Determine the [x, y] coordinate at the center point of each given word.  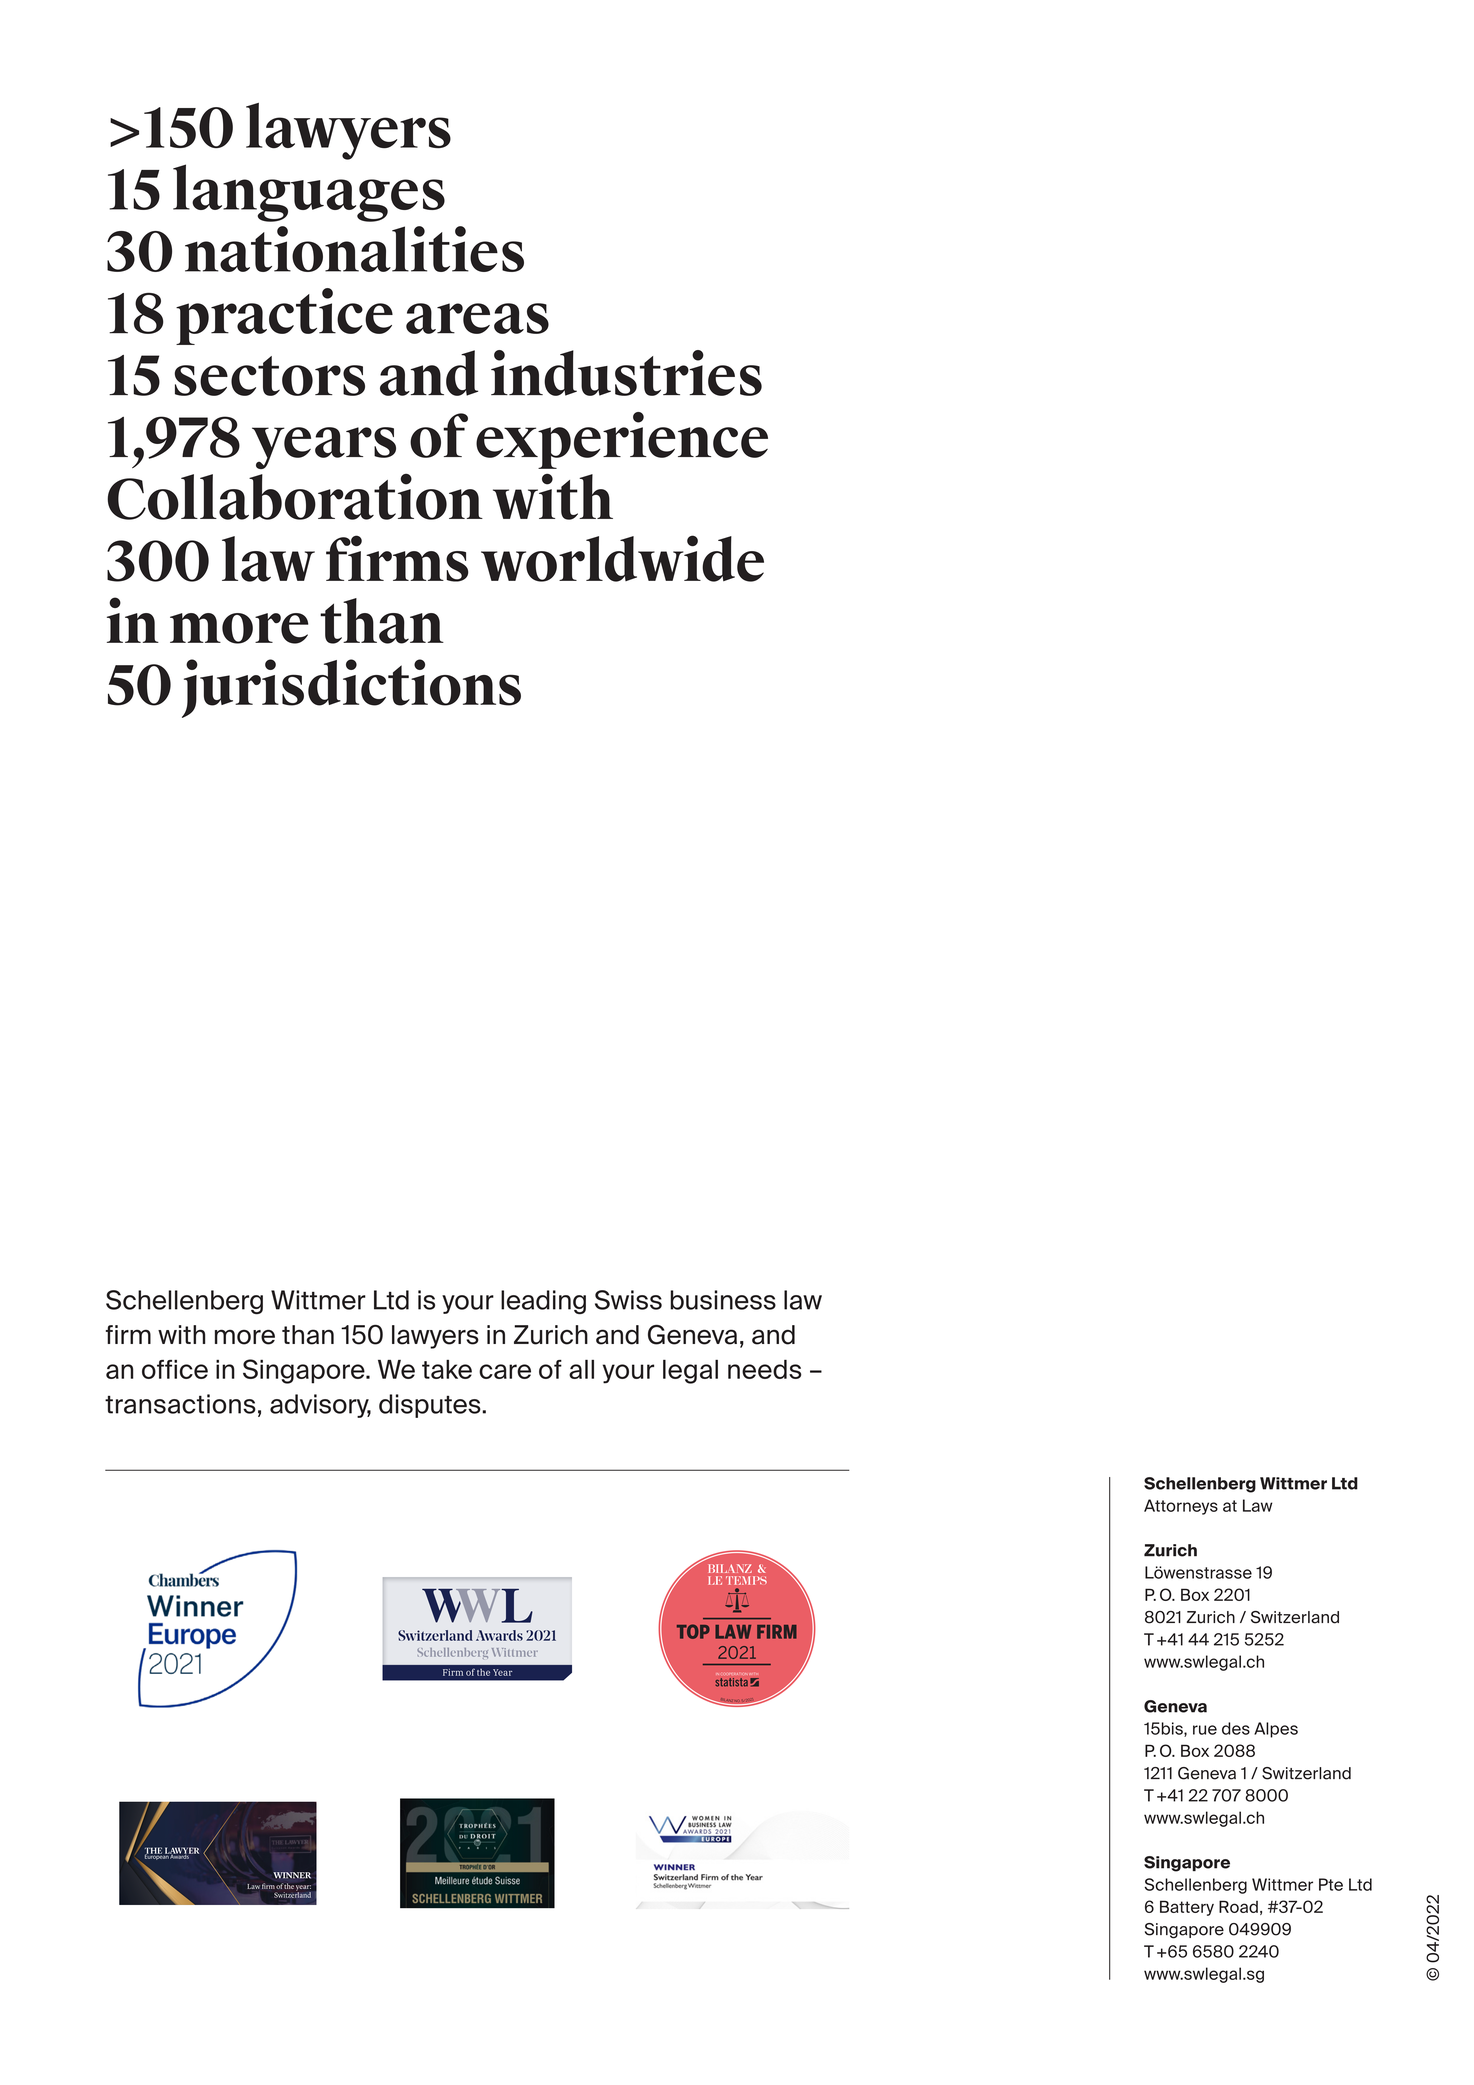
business [723, 1300]
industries [626, 373]
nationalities [354, 249]
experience [622, 440]
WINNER [292, 1875]
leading [543, 1302]
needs [765, 1369]
